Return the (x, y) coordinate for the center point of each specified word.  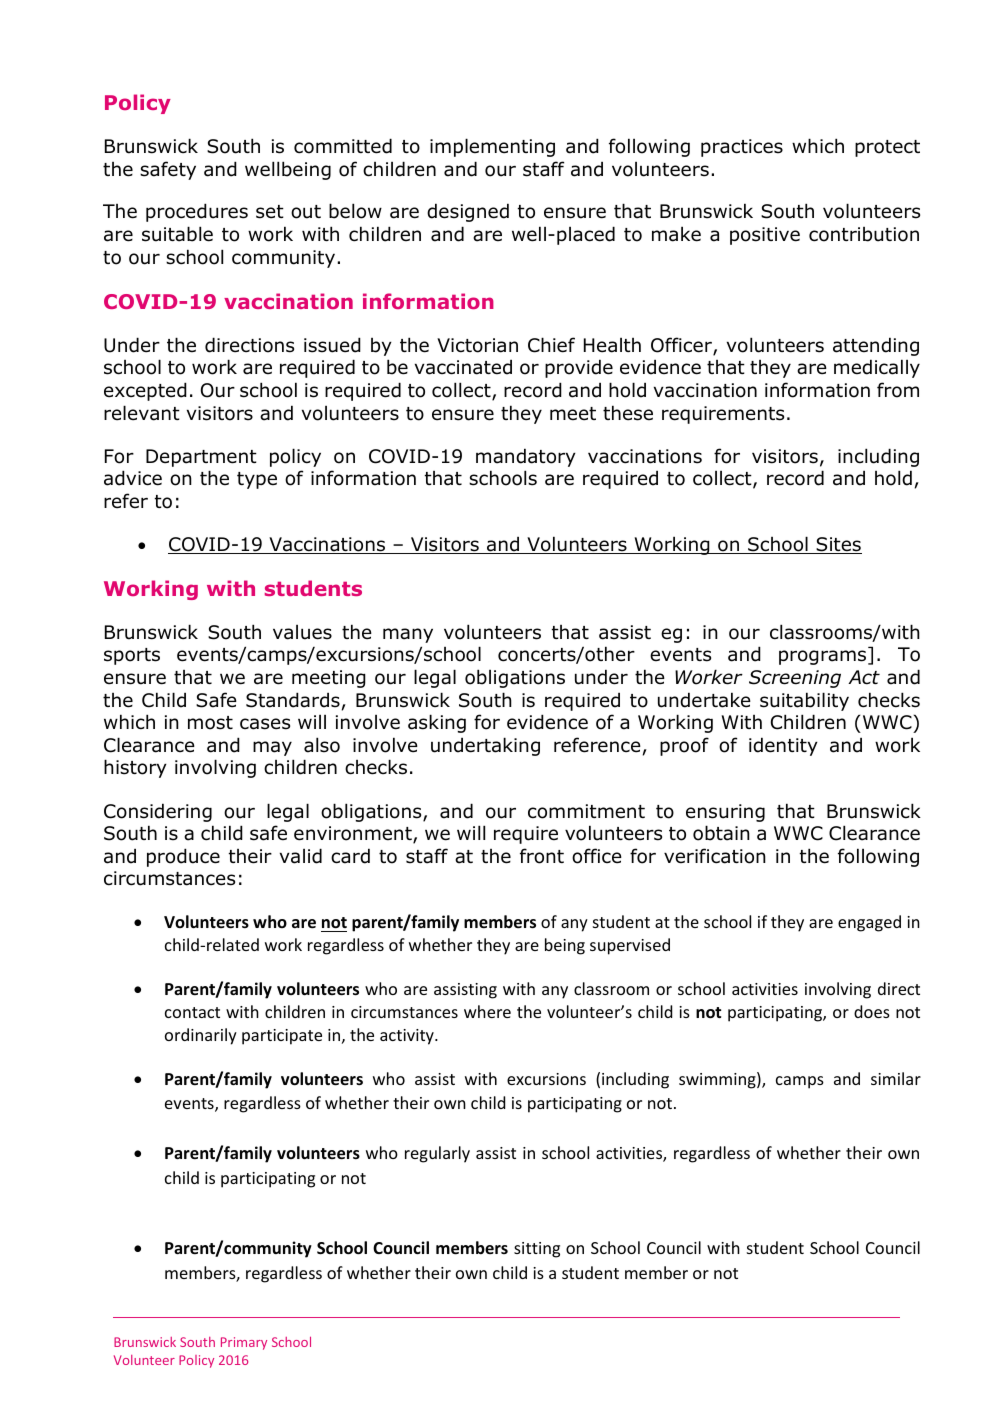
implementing (492, 147)
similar (896, 1078)
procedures (197, 212)
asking (437, 723)
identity (783, 746)
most (210, 723)
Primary (244, 1343)
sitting (537, 1250)
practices (742, 148)
